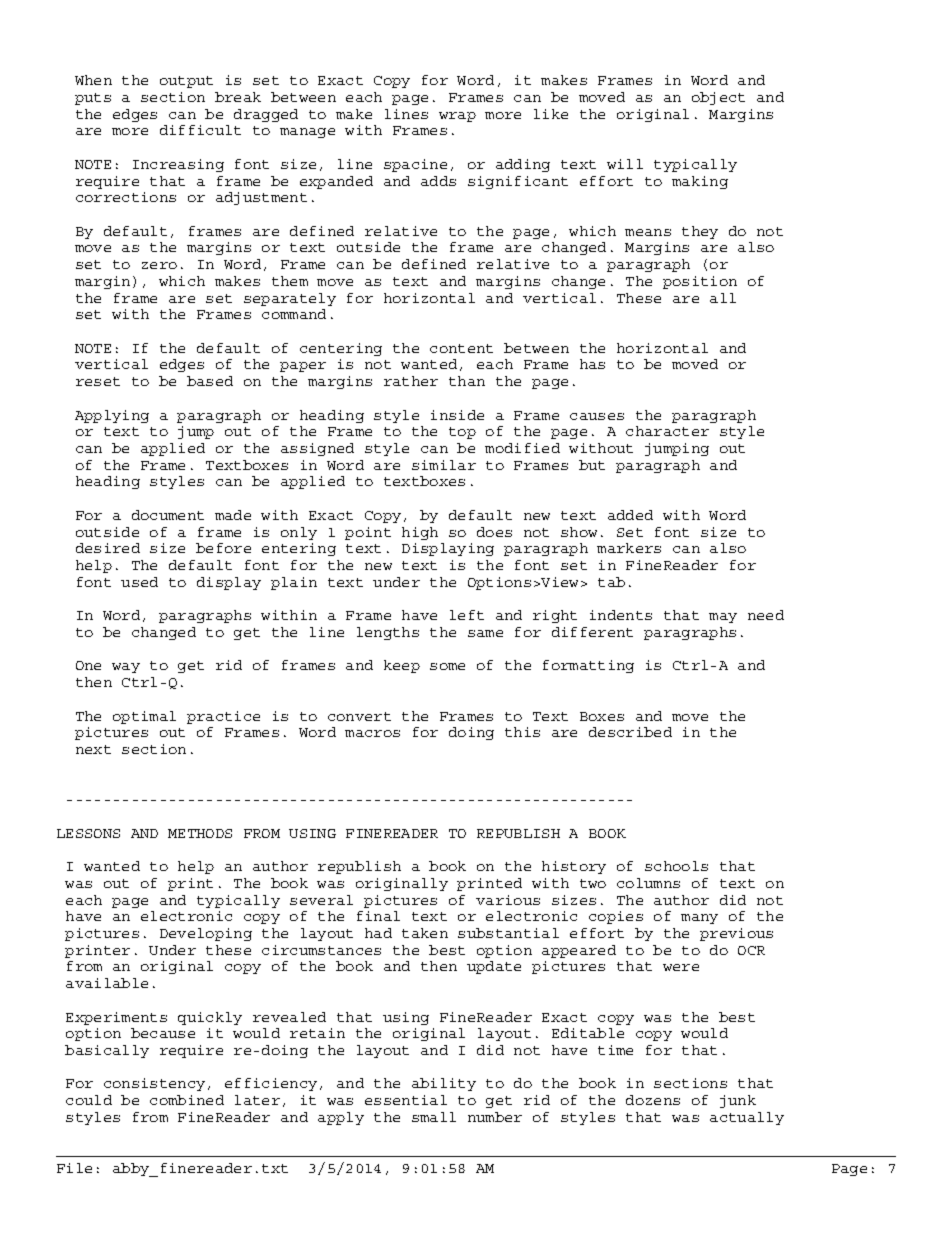 The height and width of the screenshot is (1233, 952). What do you see at coordinates (168, 515) in the screenshot?
I see `document` at bounding box center [168, 515].
